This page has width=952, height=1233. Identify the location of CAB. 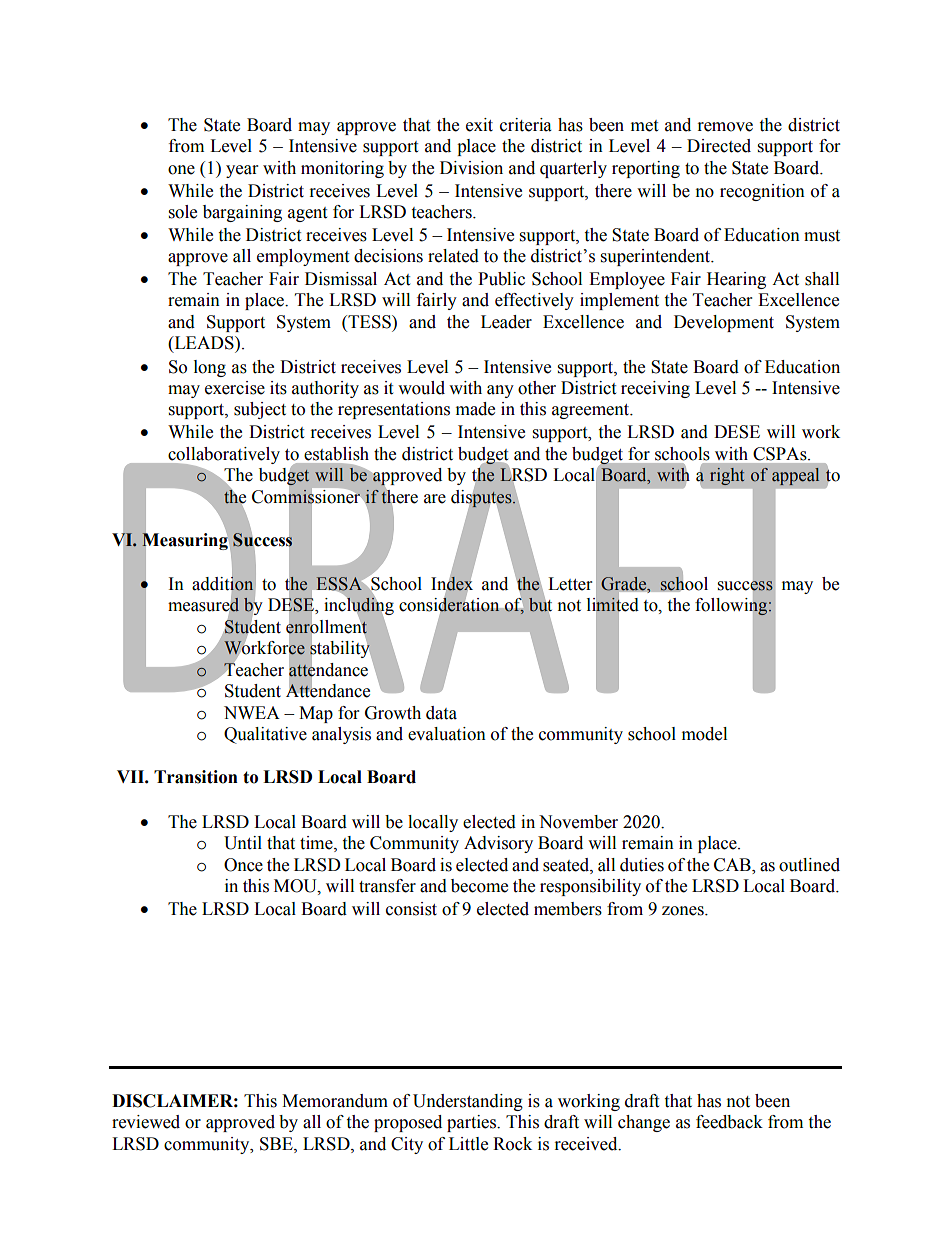
(733, 865).
